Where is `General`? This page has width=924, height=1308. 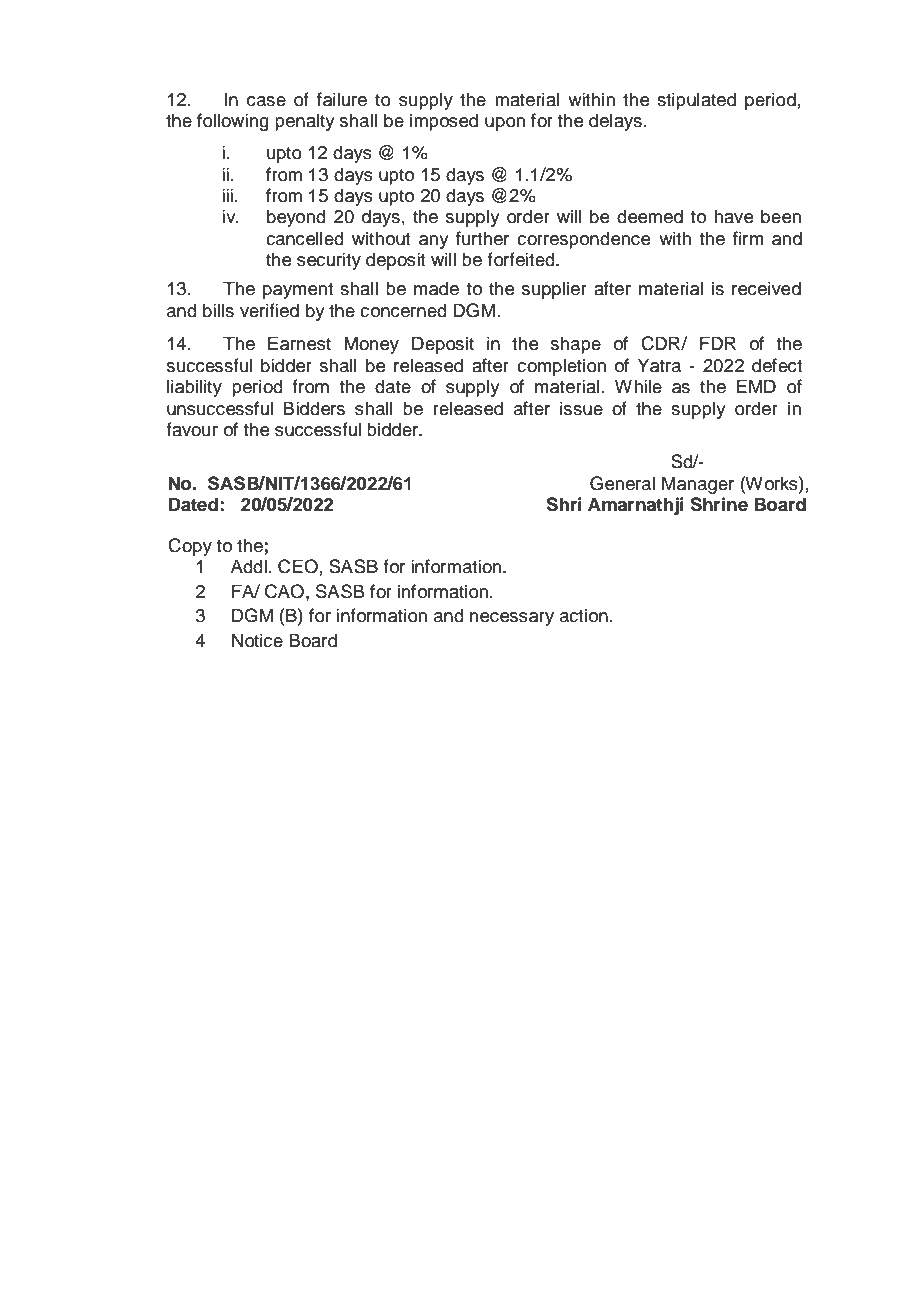 General is located at coordinates (622, 483).
